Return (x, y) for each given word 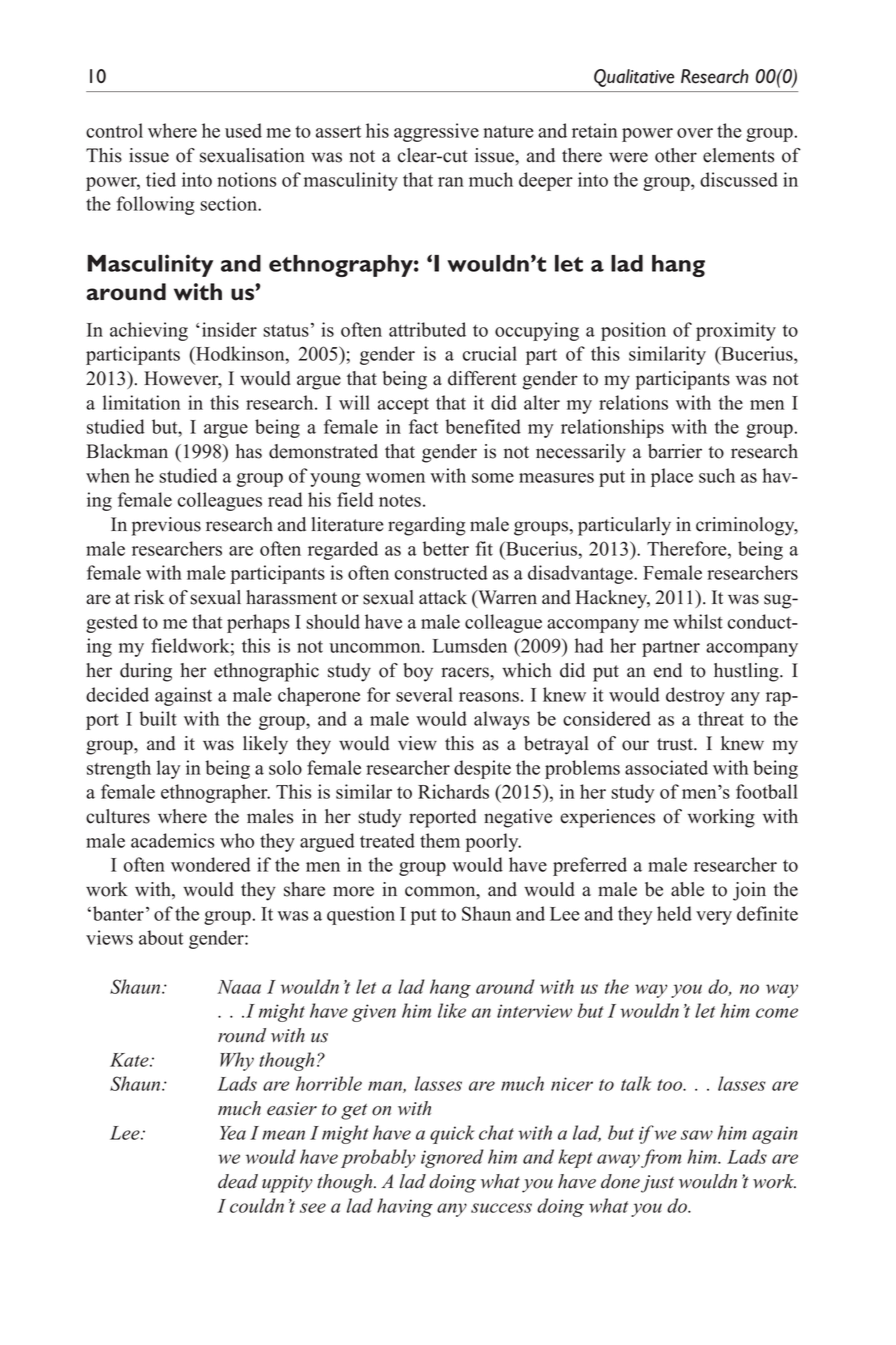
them (440, 840)
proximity (736, 331)
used (243, 130)
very (714, 918)
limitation (141, 402)
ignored (452, 1158)
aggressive (436, 132)
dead (238, 1181)
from (661, 1158)
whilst (698, 621)
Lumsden (470, 645)
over (695, 133)
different (482, 378)
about (161, 937)
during (146, 672)
